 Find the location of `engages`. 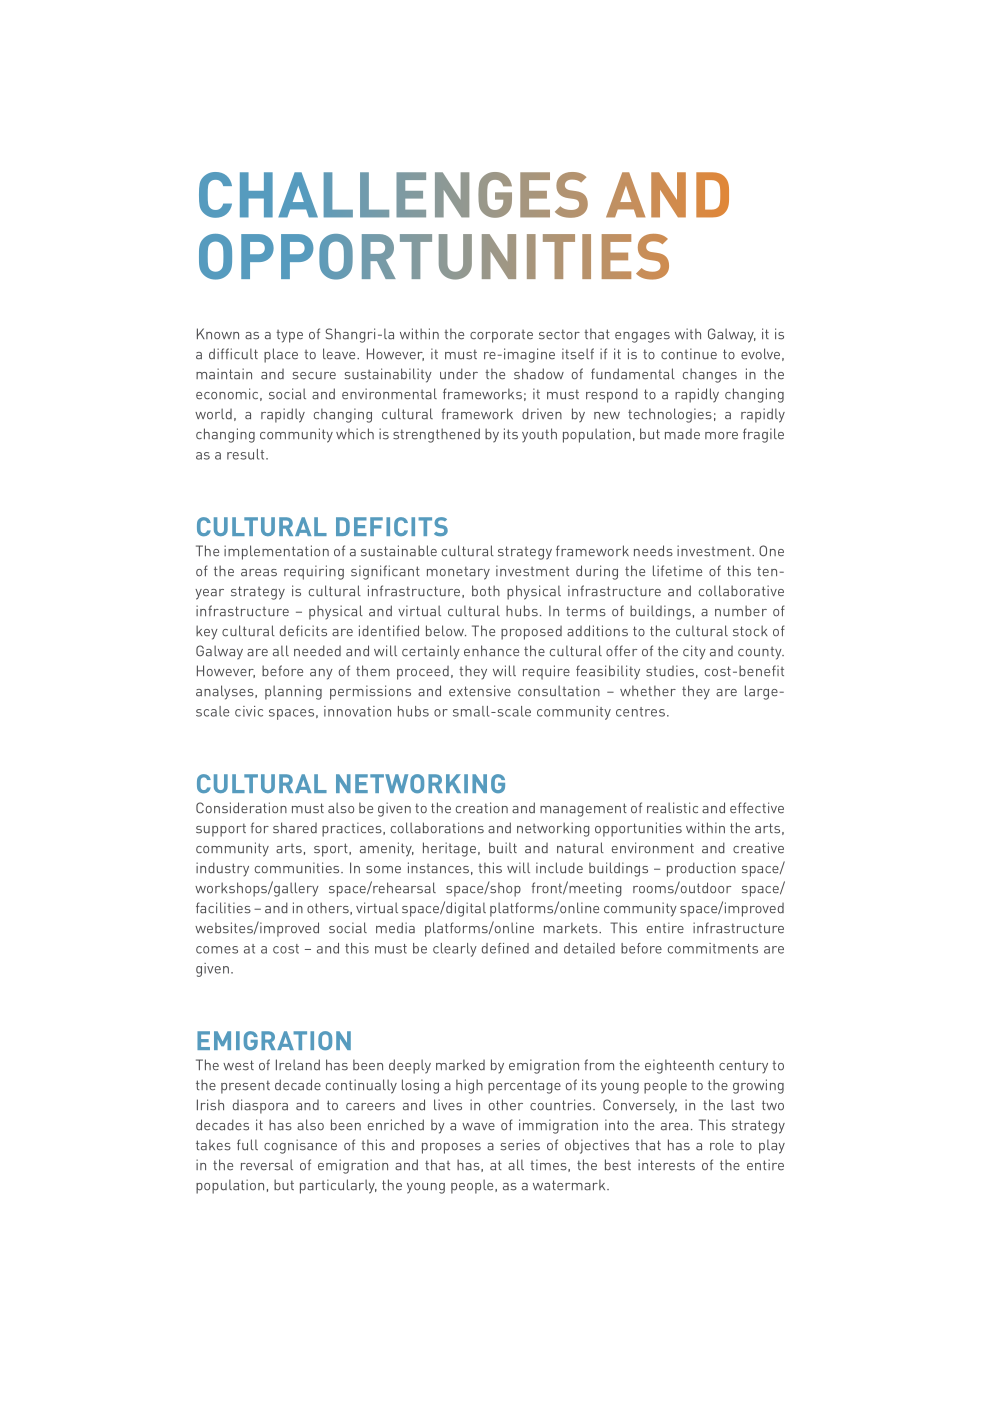

engages is located at coordinates (642, 337).
